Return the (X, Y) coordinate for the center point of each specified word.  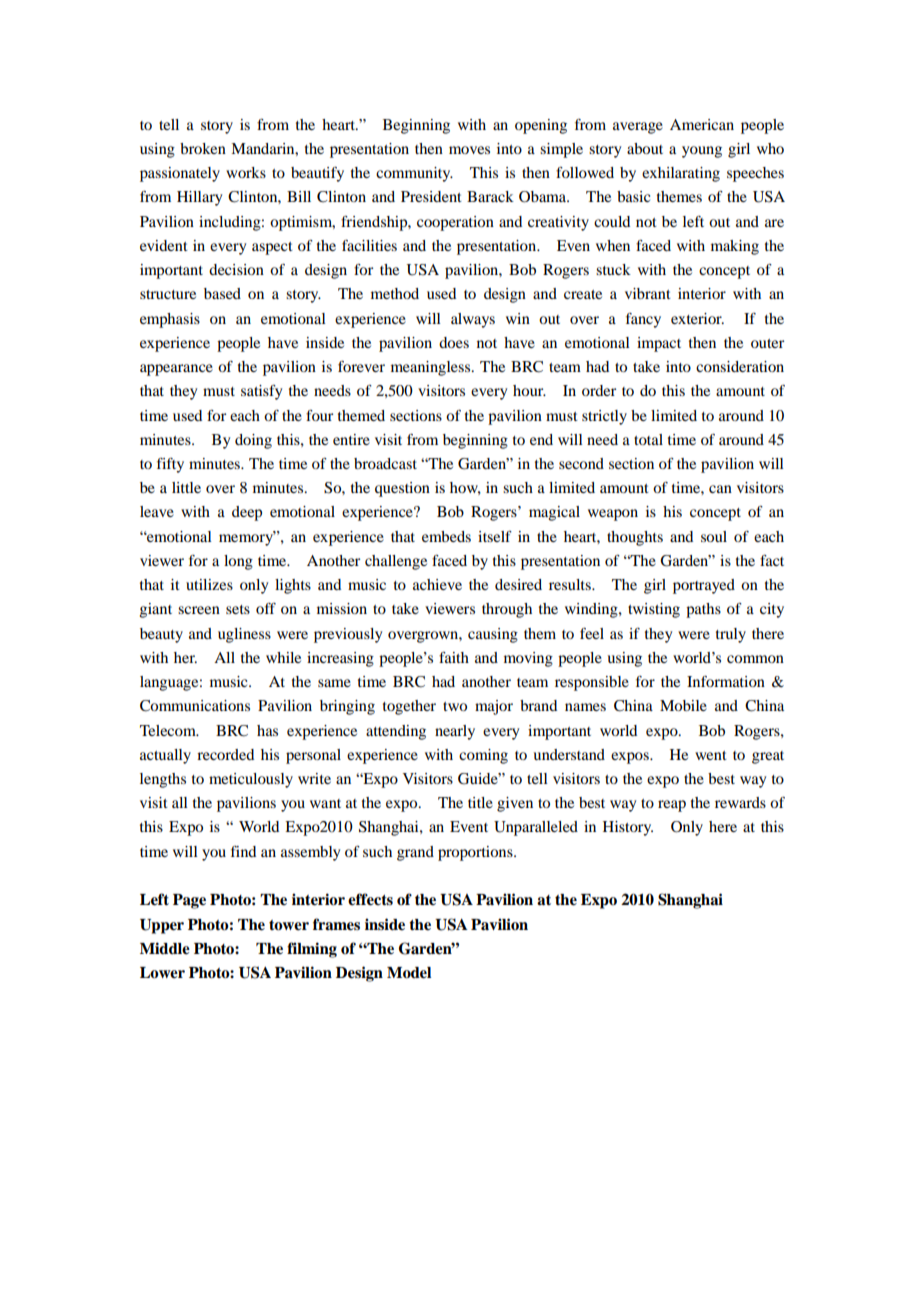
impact (659, 344)
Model (409, 973)
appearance (176, 370)
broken (203, 148)
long (238, 562)
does (454, 342)
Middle (165, 948)
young (702, 152)
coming (483, 756)
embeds (446, 536)
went (711, 755)
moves (469, 150)
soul (714, 536)
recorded (225, 754)
